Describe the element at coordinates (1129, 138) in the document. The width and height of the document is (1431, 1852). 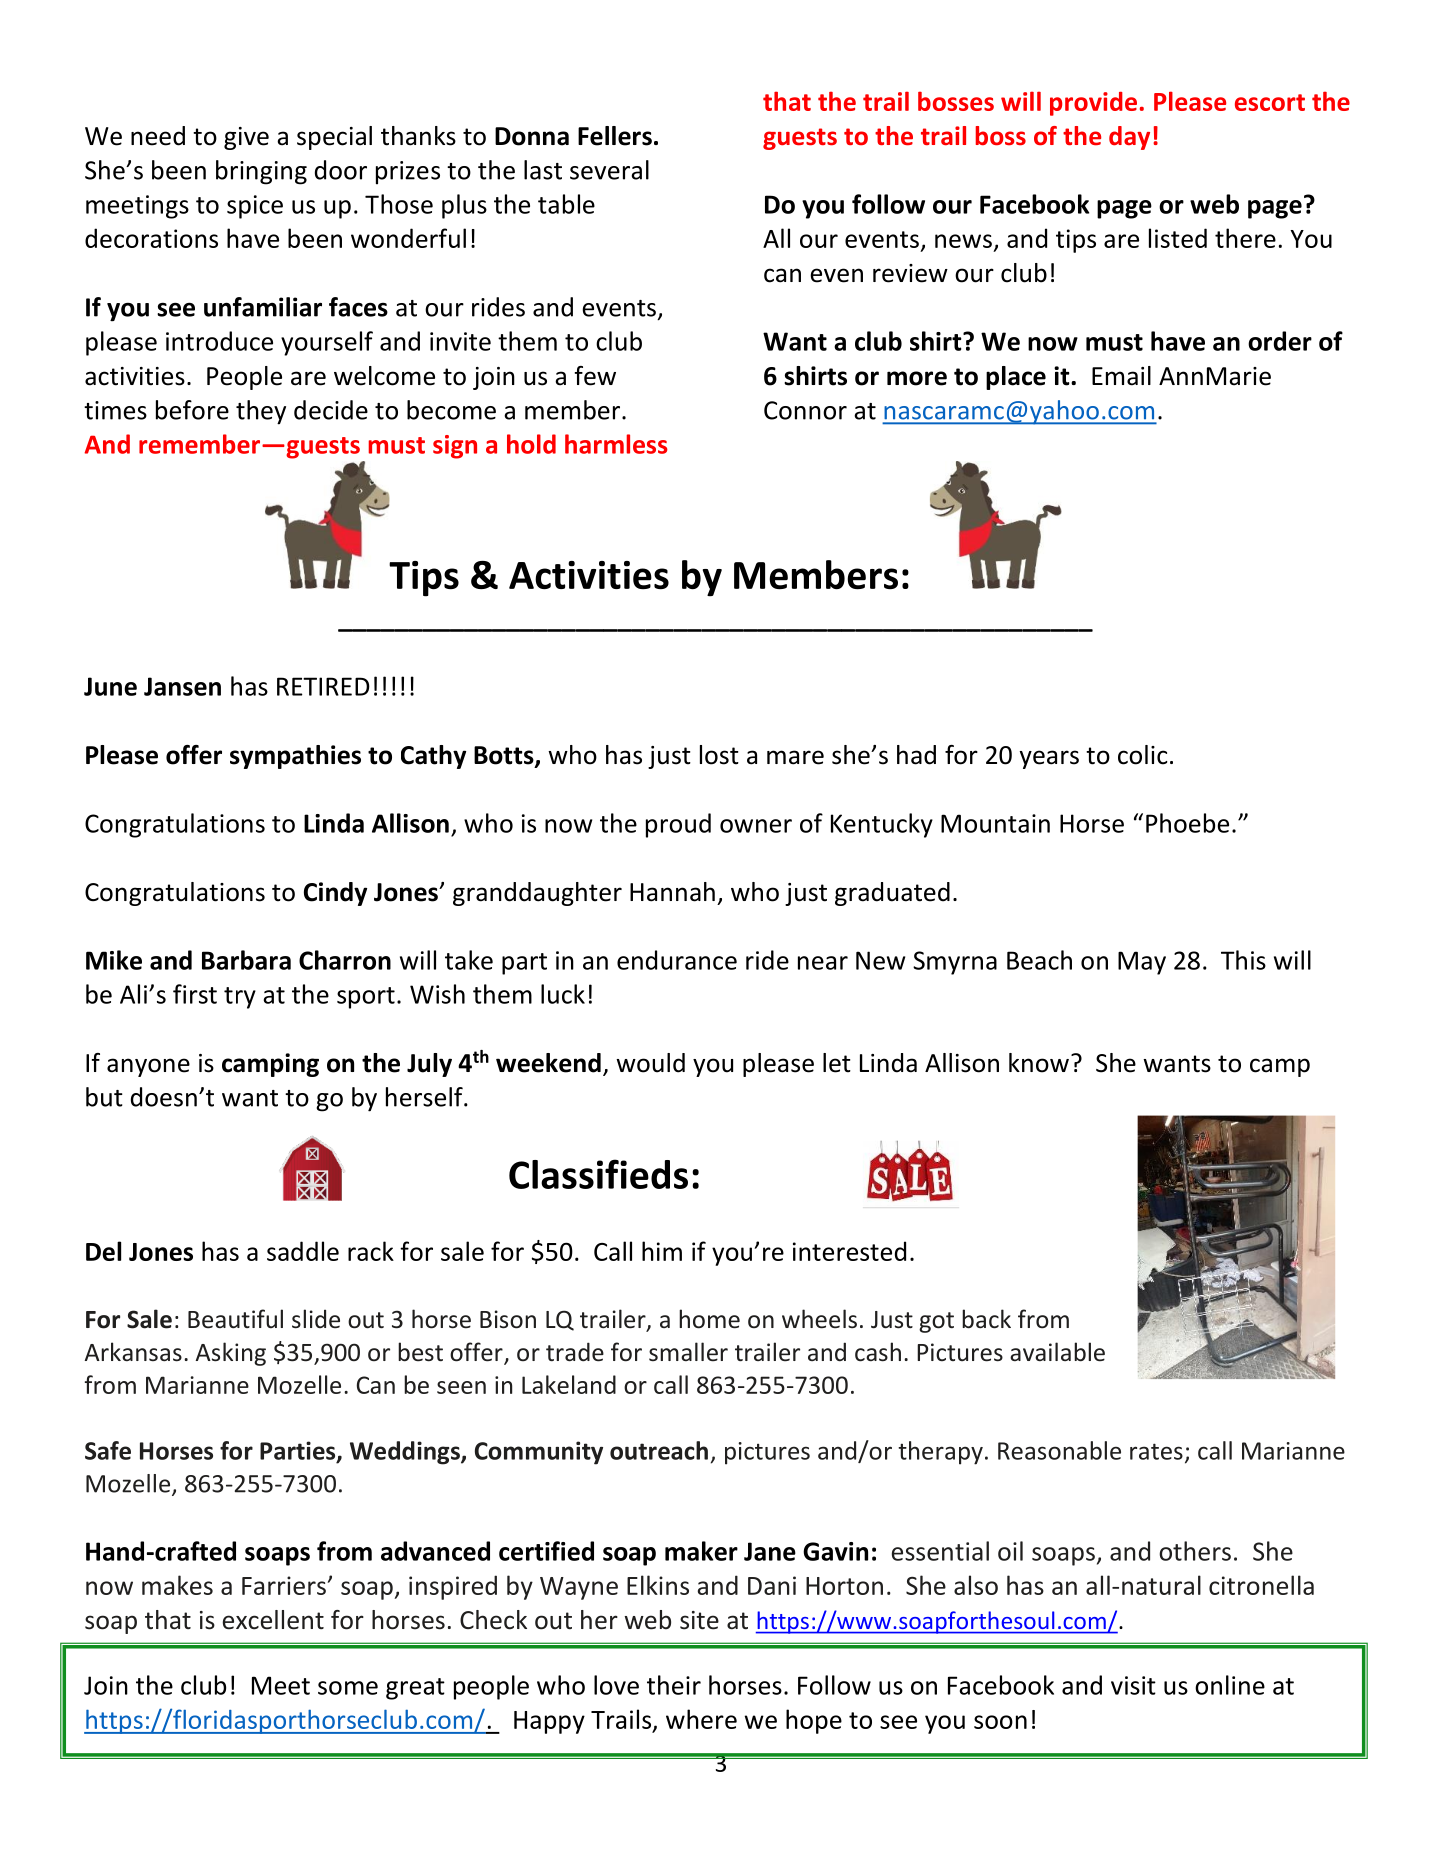
I see `day` at that location.
